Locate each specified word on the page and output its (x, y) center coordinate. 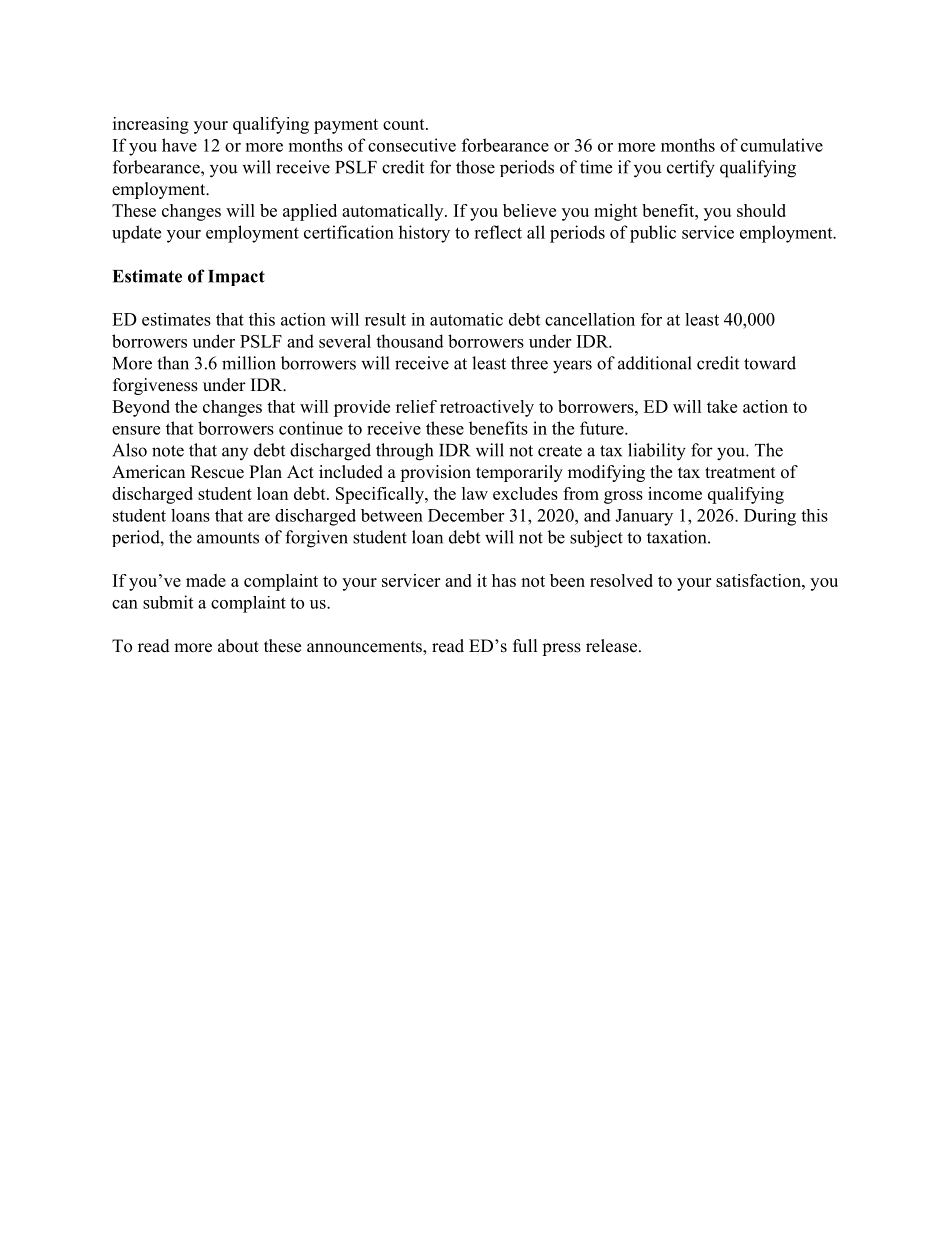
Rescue (217, 472)
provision (435, 473)
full (525, 646)
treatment (740, 473)
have (179, 145)
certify (691, 169)
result (385, 319)
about (238, 646)
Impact (236, 278)
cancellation (590, 319)
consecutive (412, 145)
